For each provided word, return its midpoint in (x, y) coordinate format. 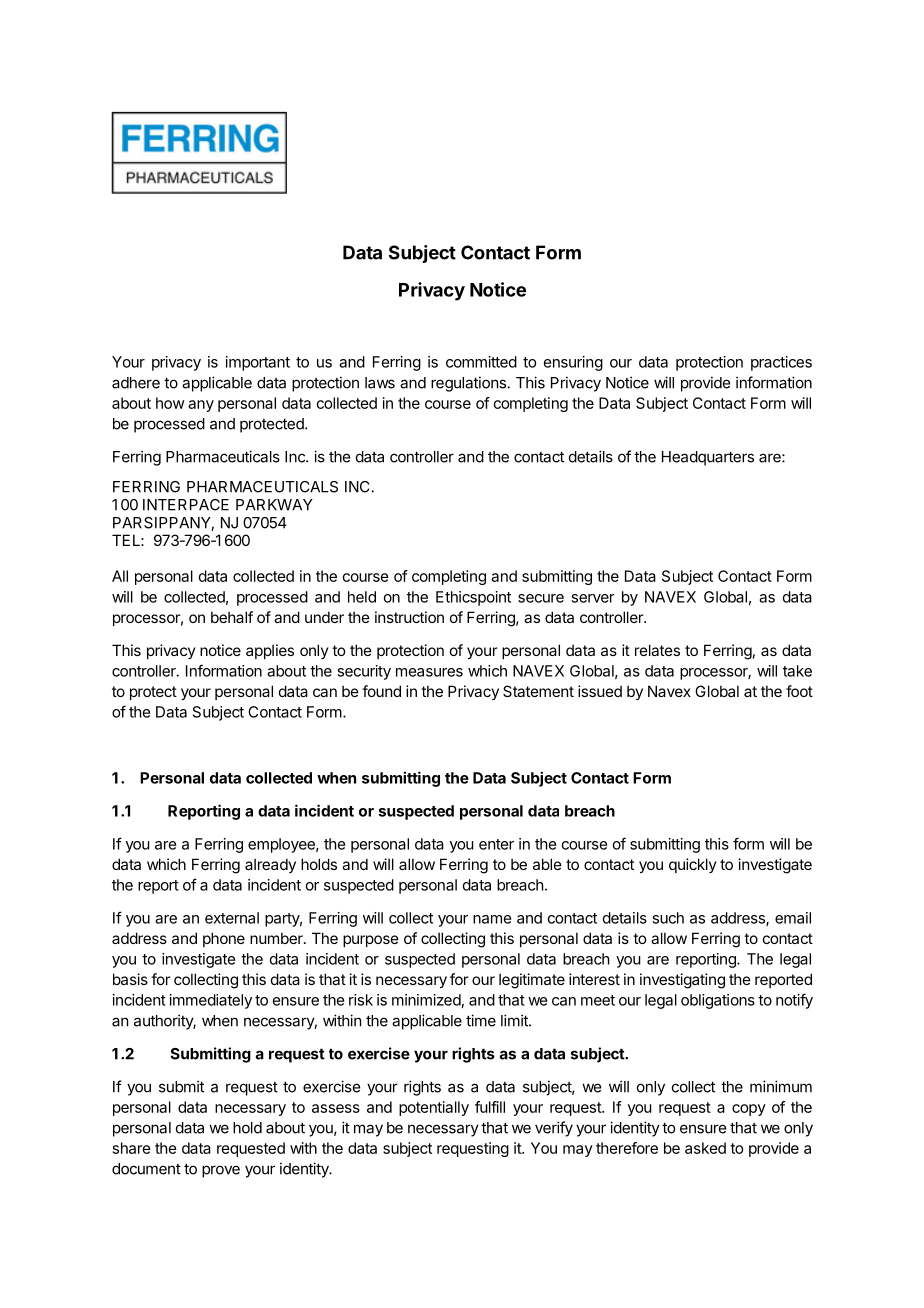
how (170, 403)
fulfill (490, 1107)
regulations (468, 384)
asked (705, 1148)
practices (781, 363)
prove (221, 1171)
